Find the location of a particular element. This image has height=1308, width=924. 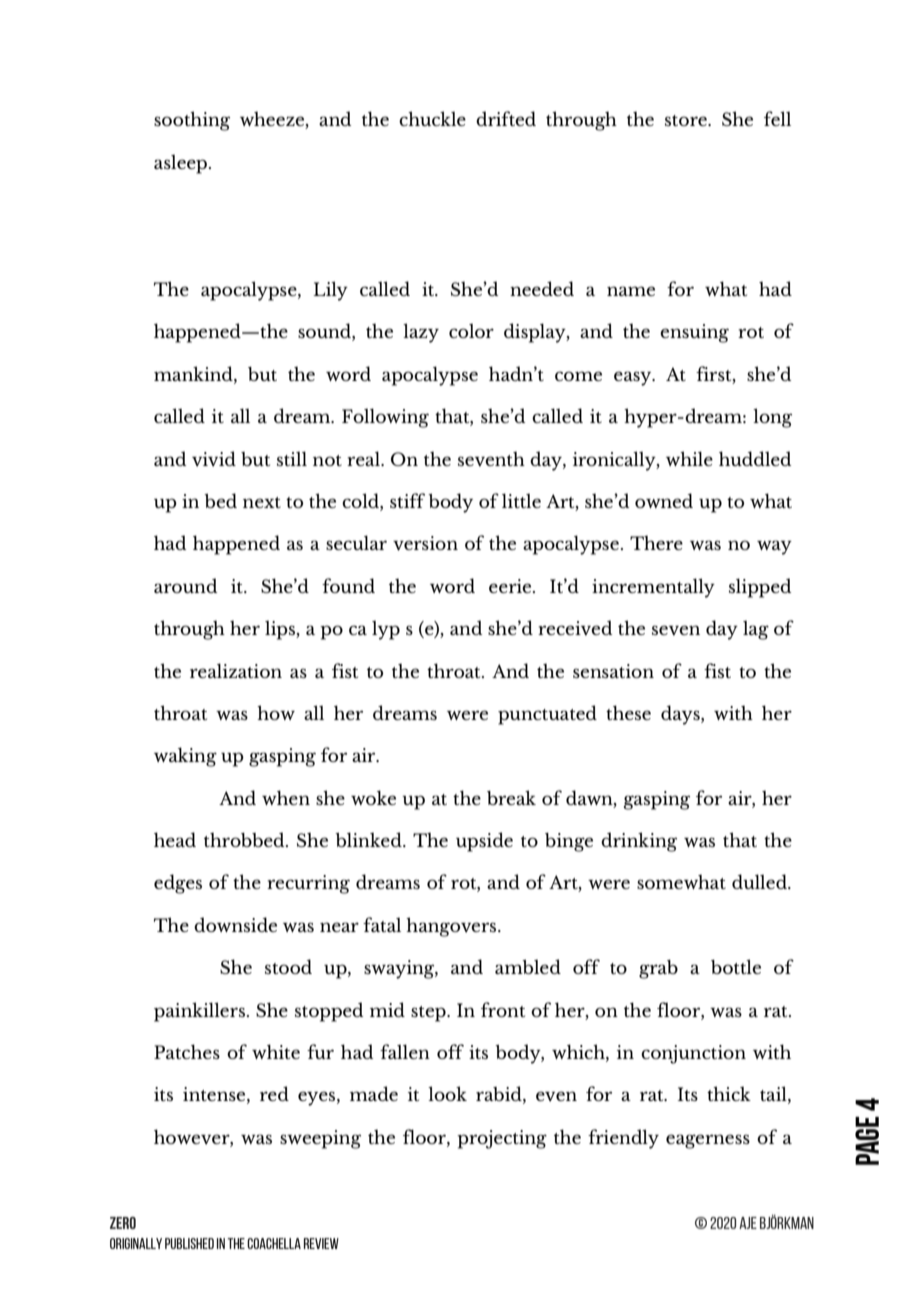

projecting is located at coordinates (502, 1139).
